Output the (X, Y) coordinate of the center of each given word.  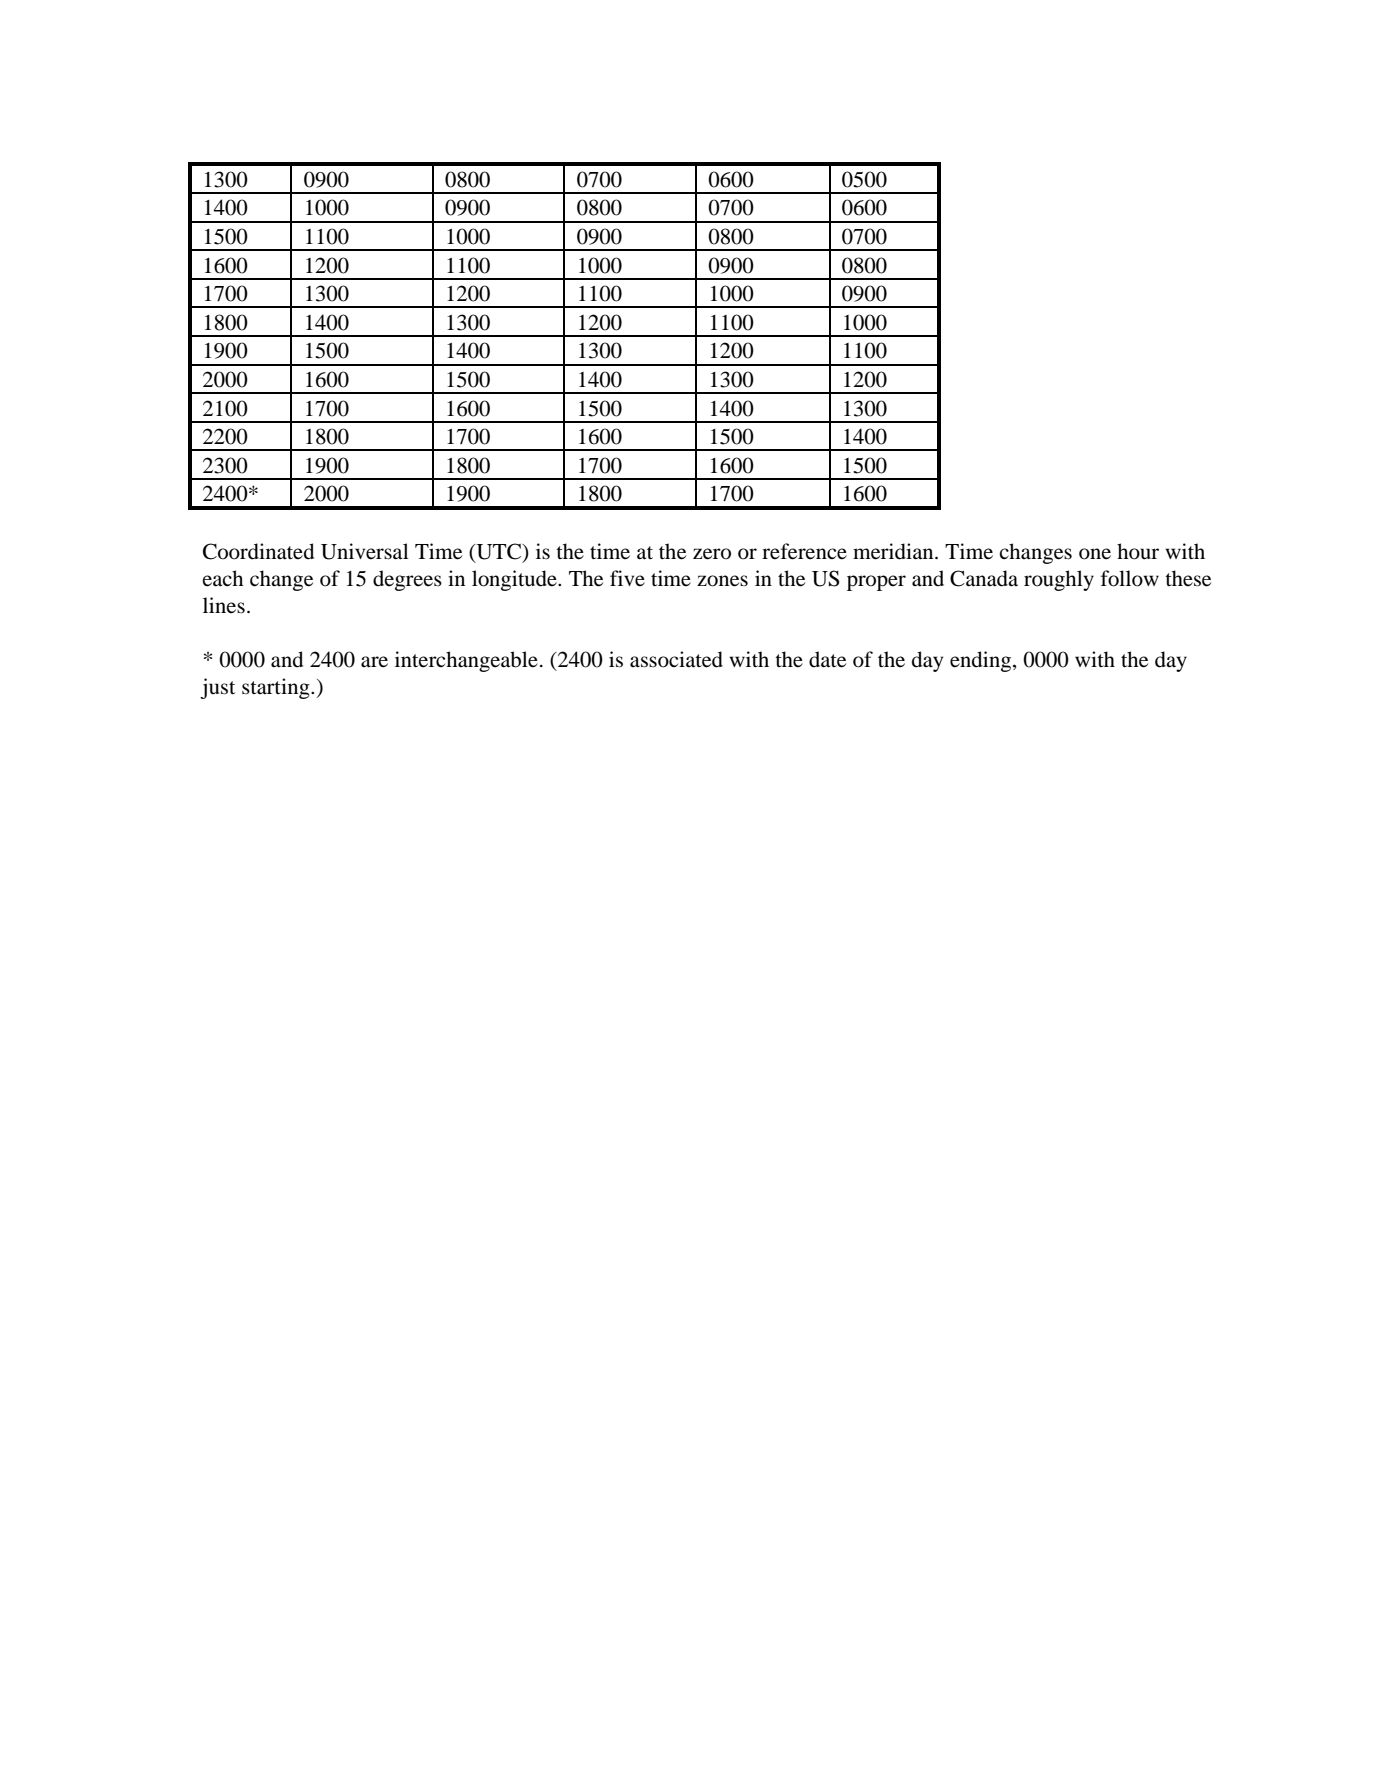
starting (277, 688)
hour (1138, 551)
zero (712, 554)
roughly (1059, 580)
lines (224, 605)
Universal (365, 551)
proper (876, 583)
